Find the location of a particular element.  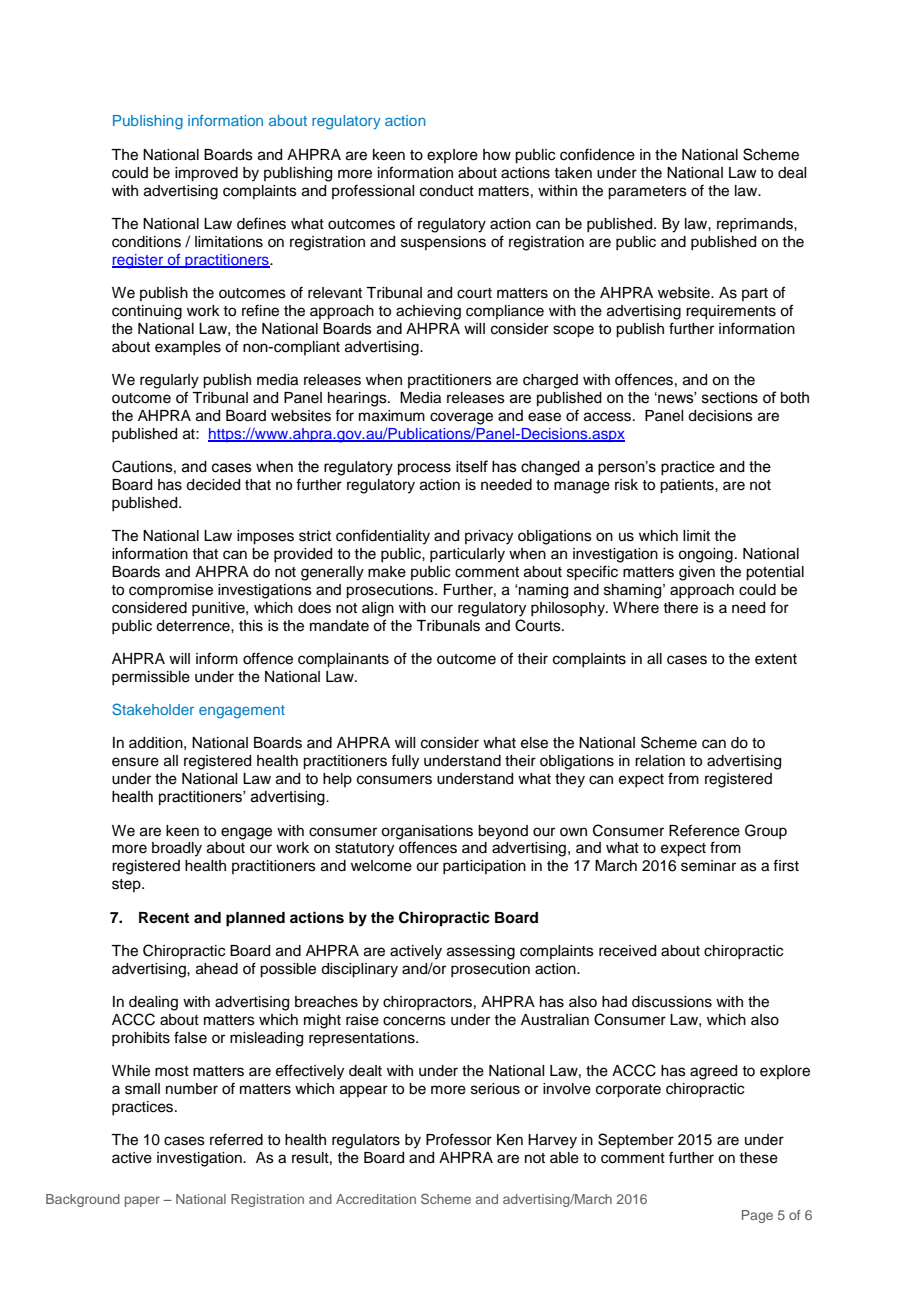

regularly is located at coordinates (169, 381).
